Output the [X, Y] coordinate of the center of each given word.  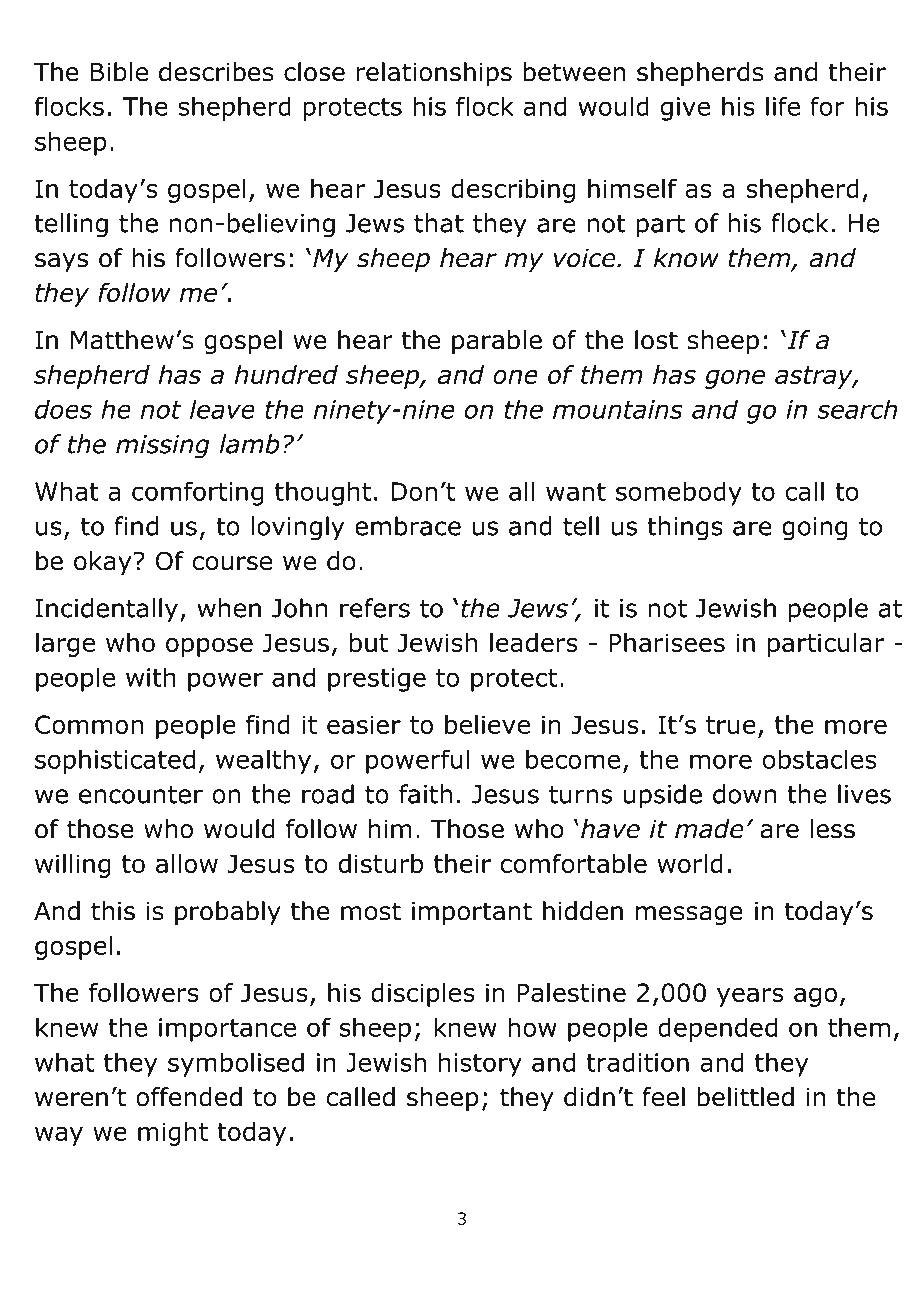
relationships [434, 74]
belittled [745, 1097]
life [783, 106]
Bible [119, 72]
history [480, 1064]
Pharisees [667, 642]
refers [375, 608]
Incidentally [106, 610]
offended [189, 1097]
